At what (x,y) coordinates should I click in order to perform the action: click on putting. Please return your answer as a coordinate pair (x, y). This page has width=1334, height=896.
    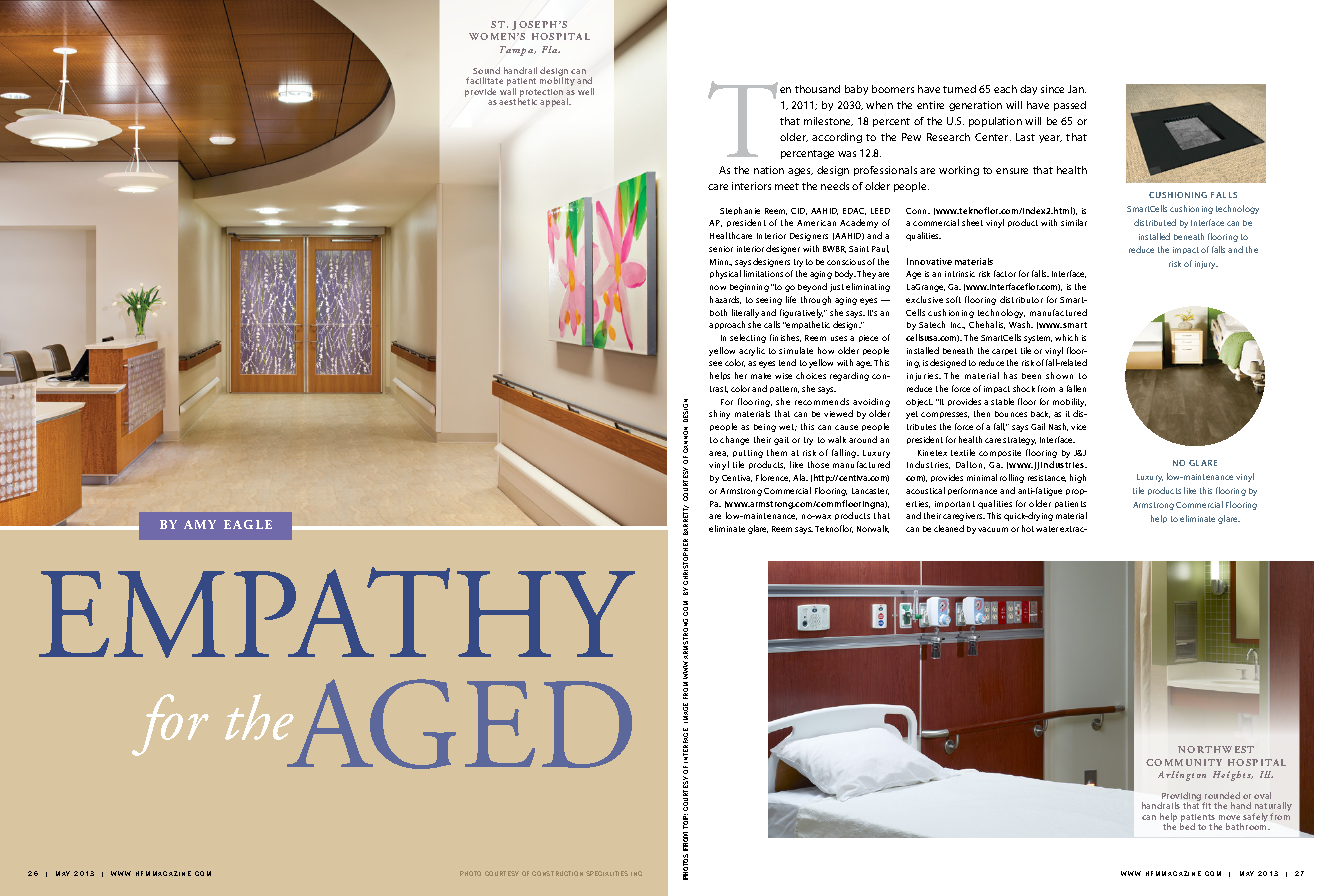
    Looking at the image, I should click on (748, 454).
